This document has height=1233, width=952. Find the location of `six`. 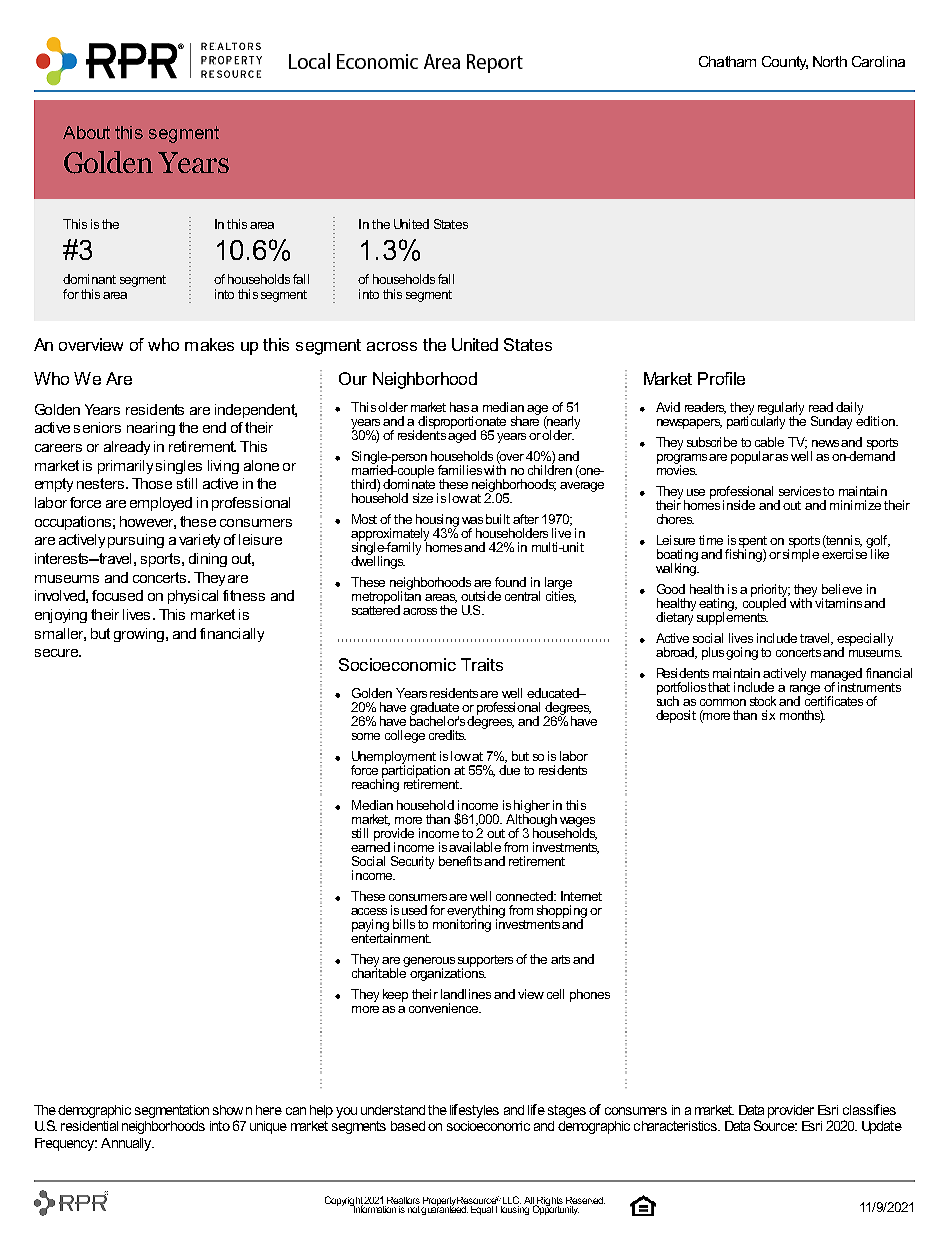

six is located at coordinates (768, 715).
